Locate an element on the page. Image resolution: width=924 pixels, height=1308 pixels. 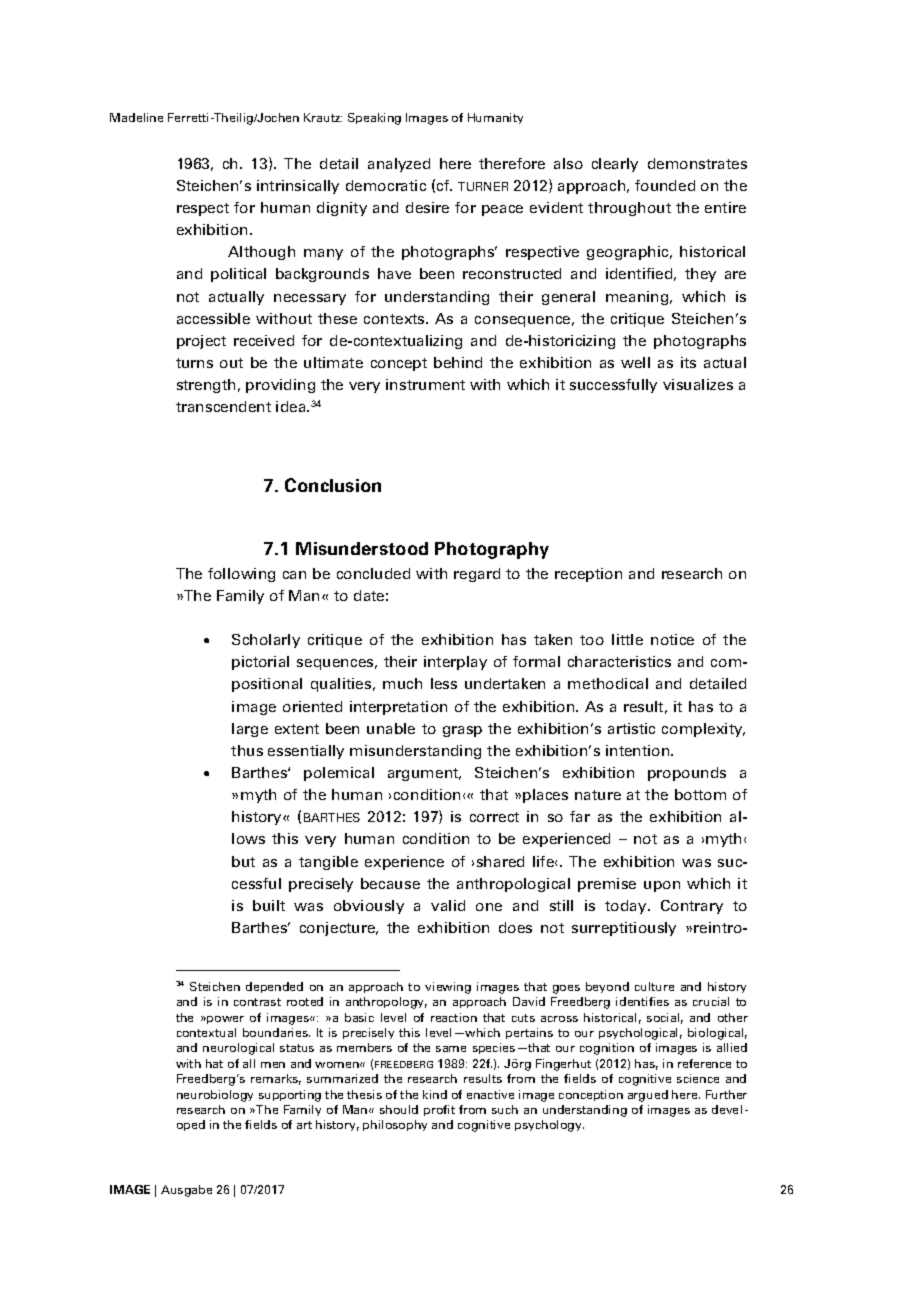
neurobiology is located at coordinates (215, 1096).
